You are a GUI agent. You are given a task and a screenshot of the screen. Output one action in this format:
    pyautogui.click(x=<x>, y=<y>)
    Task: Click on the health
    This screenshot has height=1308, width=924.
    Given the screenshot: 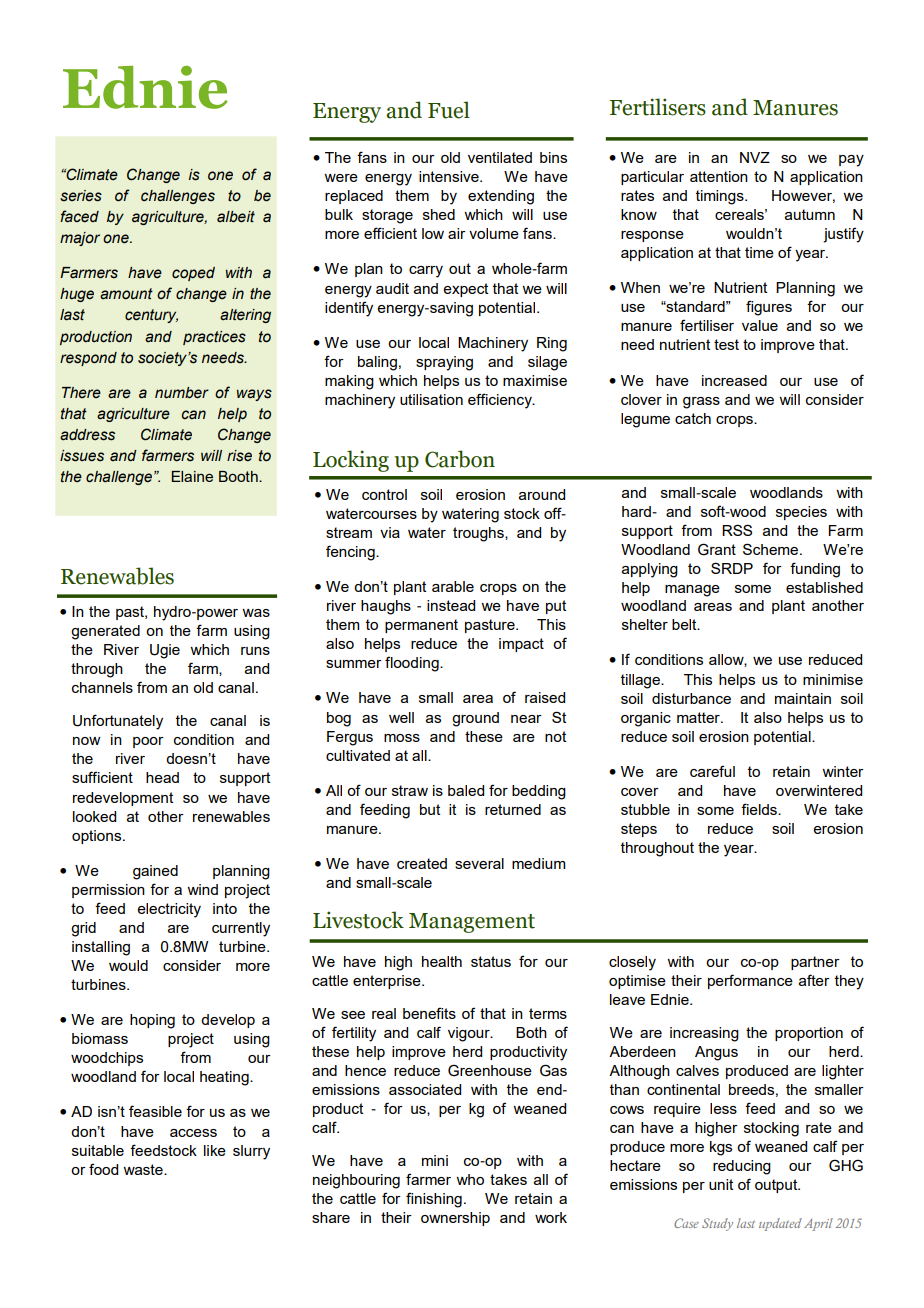 What is the action you would take?
    pyautogui.click(x=442, y=961)
